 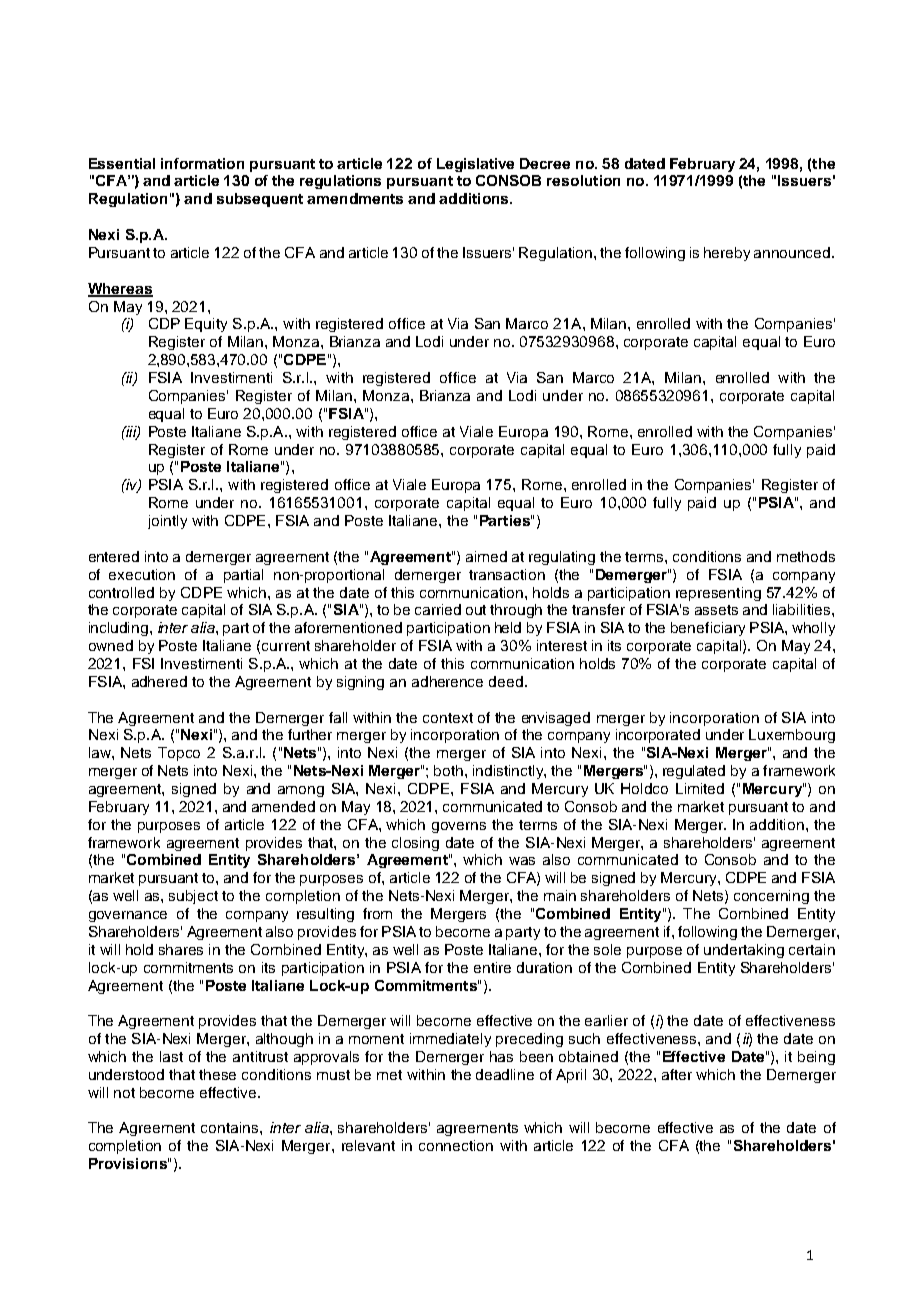 What do you see at coordinates (159, 681) in the document?
I see `adhered` at bounding box center [159, 681].
